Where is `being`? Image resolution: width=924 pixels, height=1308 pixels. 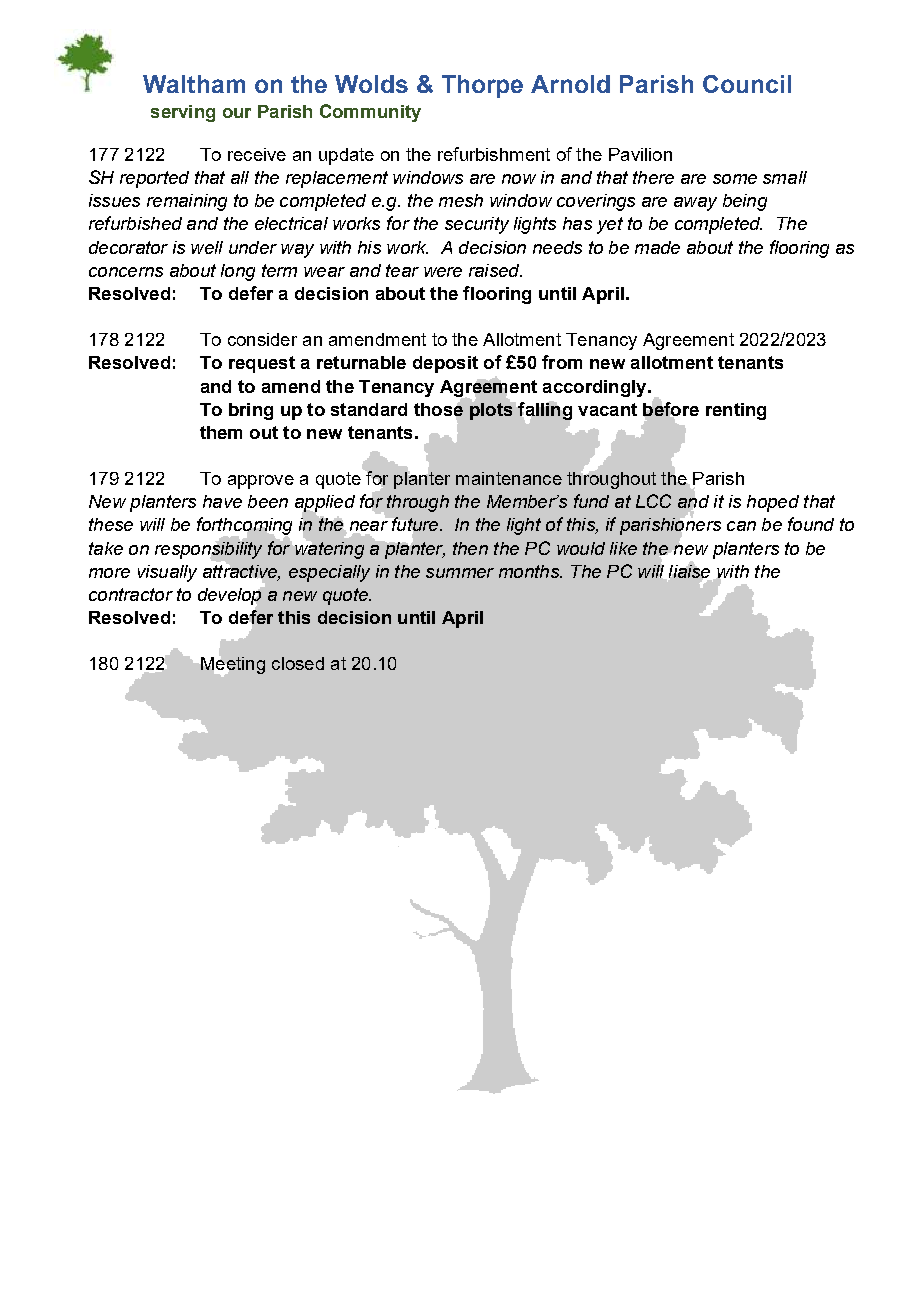 being is located at coordinates (745, 202).
